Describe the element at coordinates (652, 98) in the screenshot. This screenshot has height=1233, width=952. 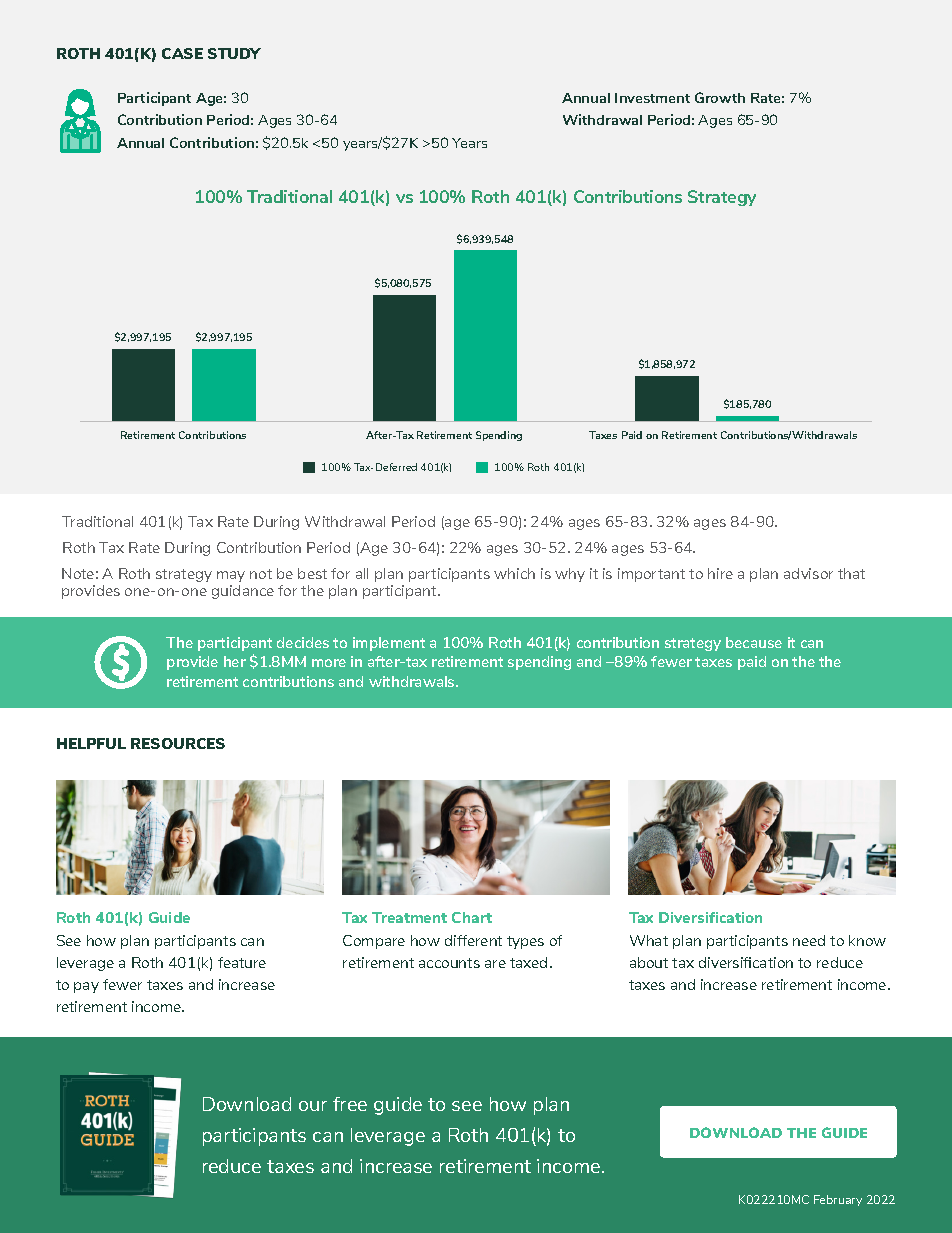
I see `Investment` at that location.
